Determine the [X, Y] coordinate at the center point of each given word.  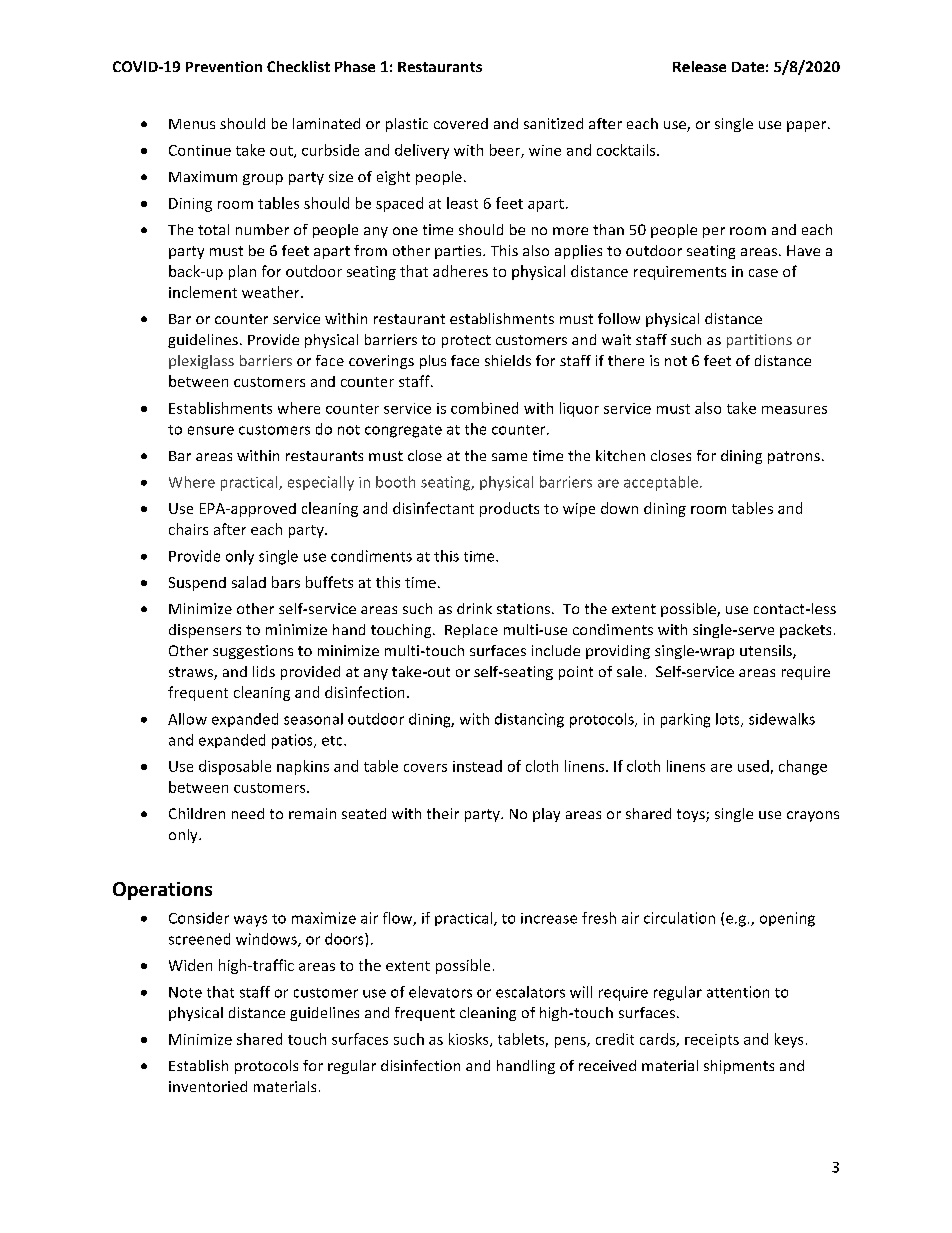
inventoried [208, 1086]
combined [484, 408]
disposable [235, 767]
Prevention [224, 66]
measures [794, 410]
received [607, 1065]
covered [461, 123]
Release [699, 66]
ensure [211, 430]
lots [729, 720]
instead [477, 766]
